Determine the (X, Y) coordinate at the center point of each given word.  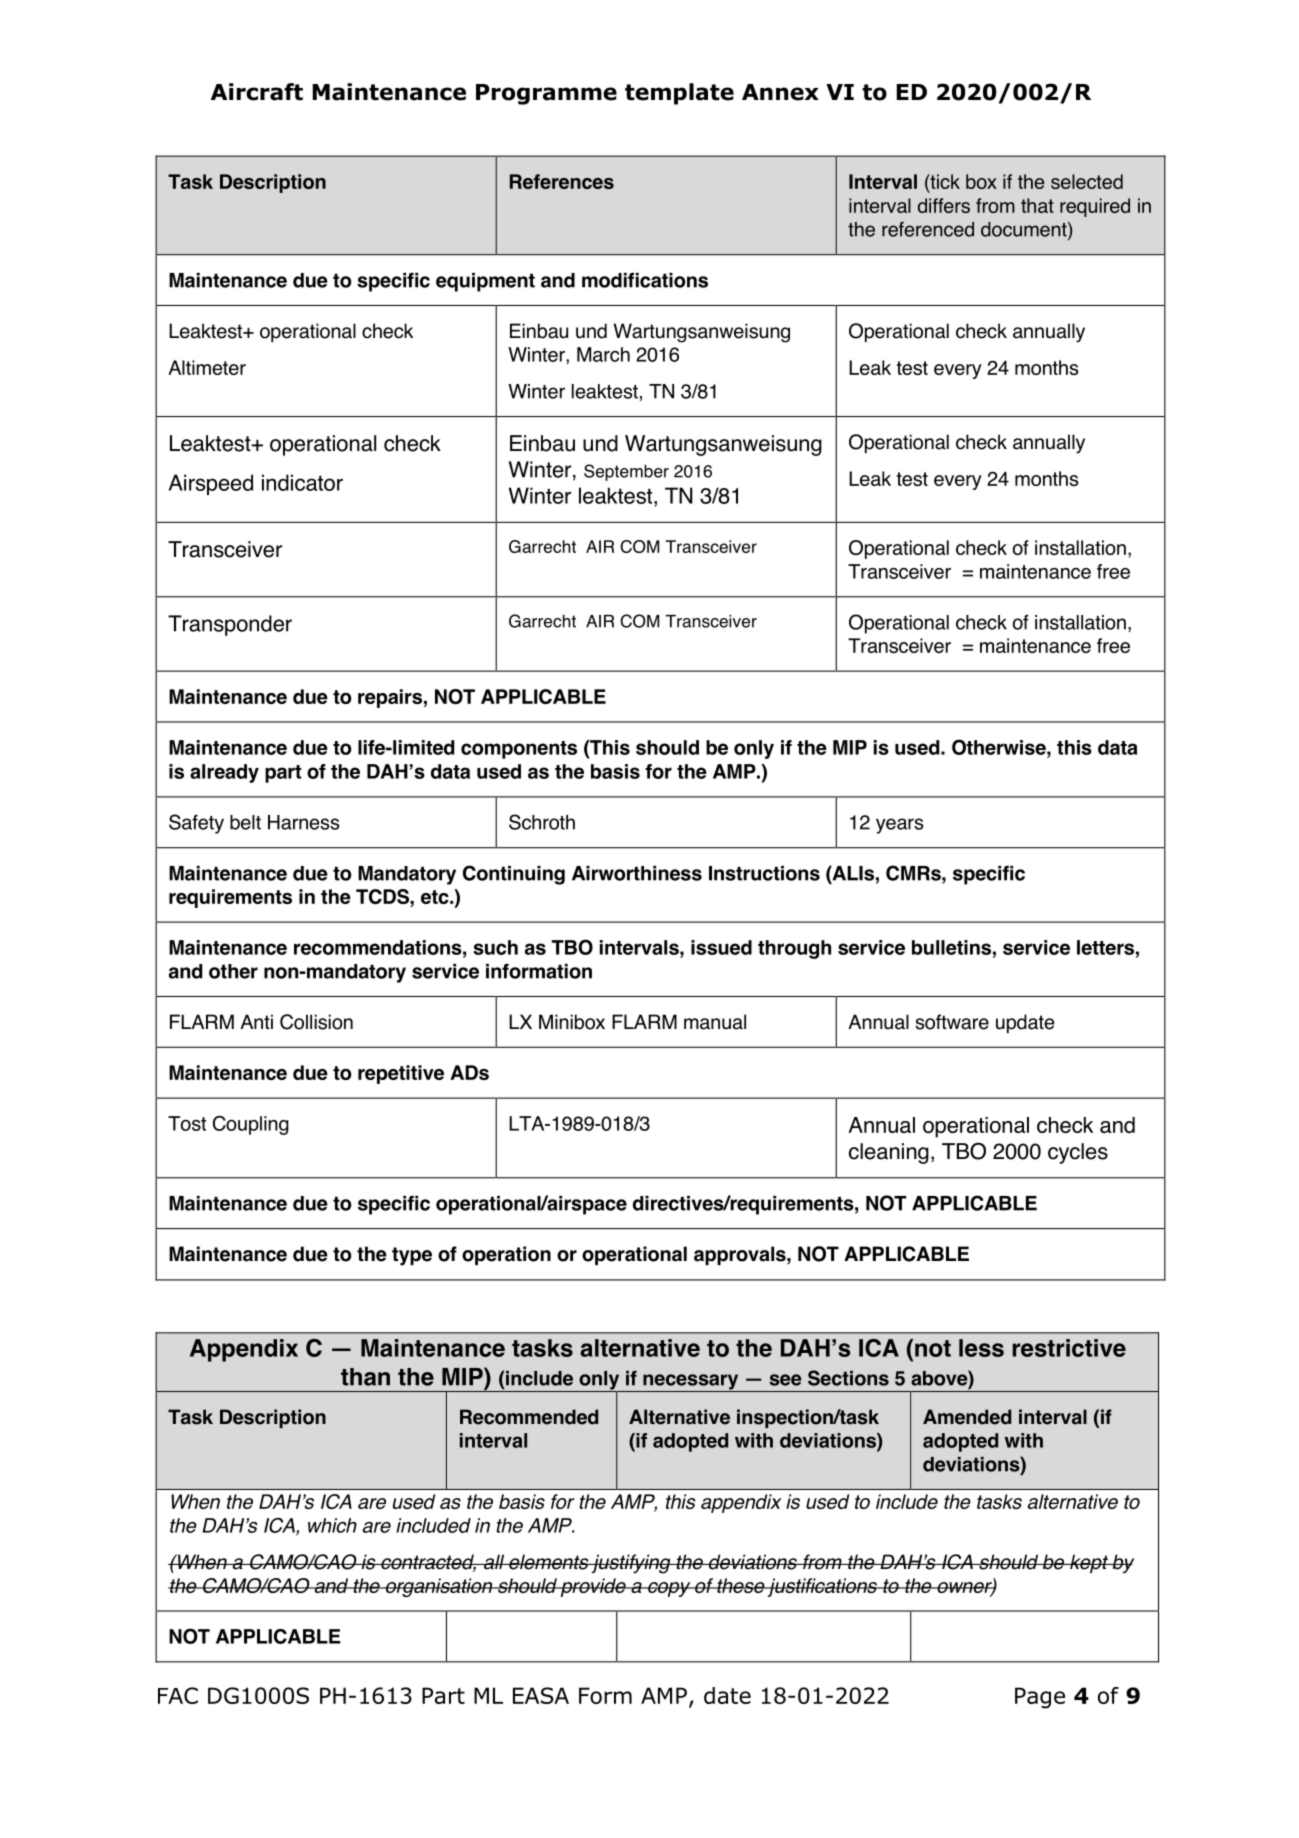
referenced (928, 229)
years (900, 826)
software (952, 1022)
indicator (302, 482)
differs (944, 205)
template (679, 94)
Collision (316, 1022)
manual (715, 1022)
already (224, 773)
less (981, 1348)
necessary (691, 1383)
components (519, 750)
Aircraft (257, 92)
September (626, 472)
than (365, 1377)
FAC (178, 1695)
